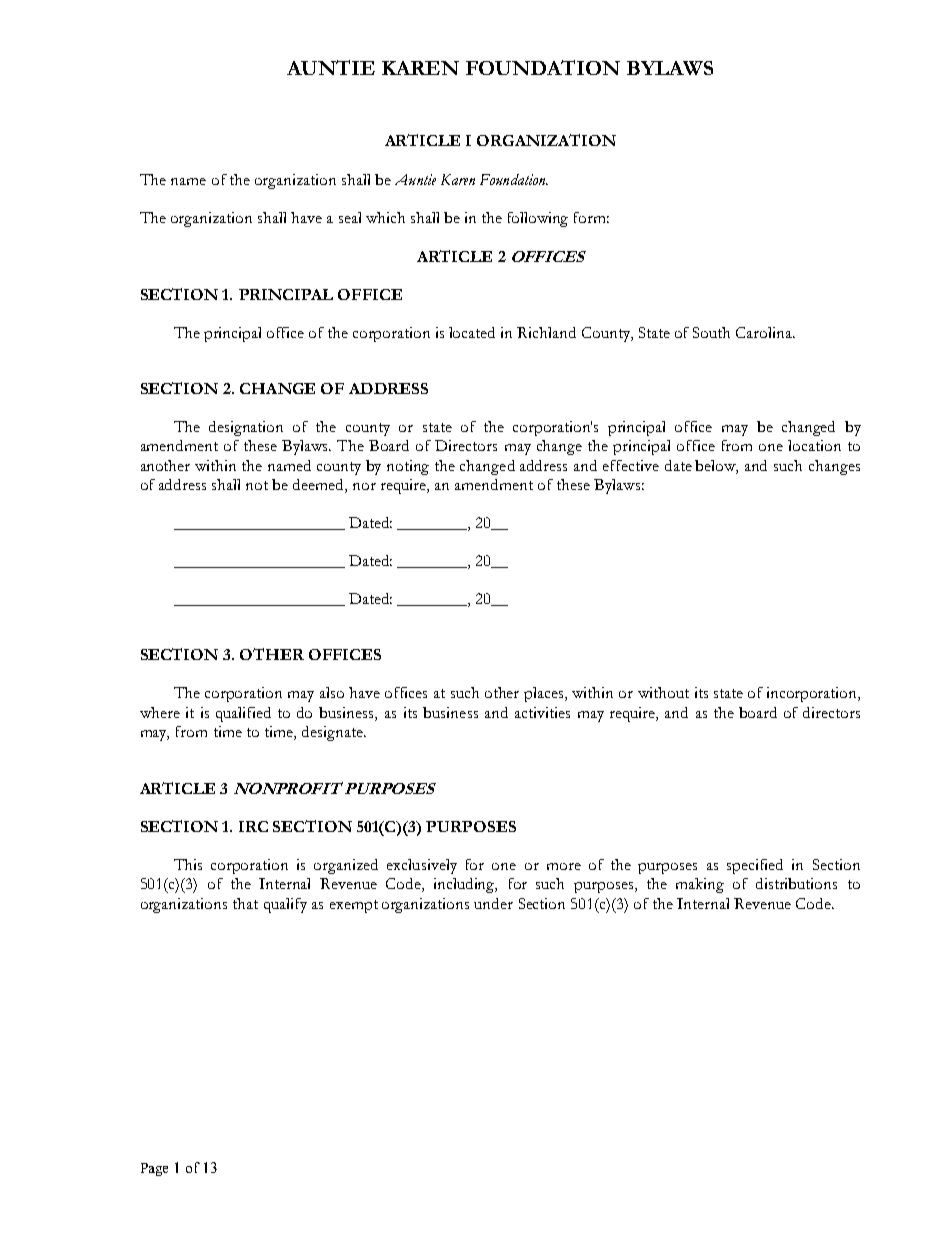  Describe the element at coordinates (700, 885) in the page. I see `making` at that location.
